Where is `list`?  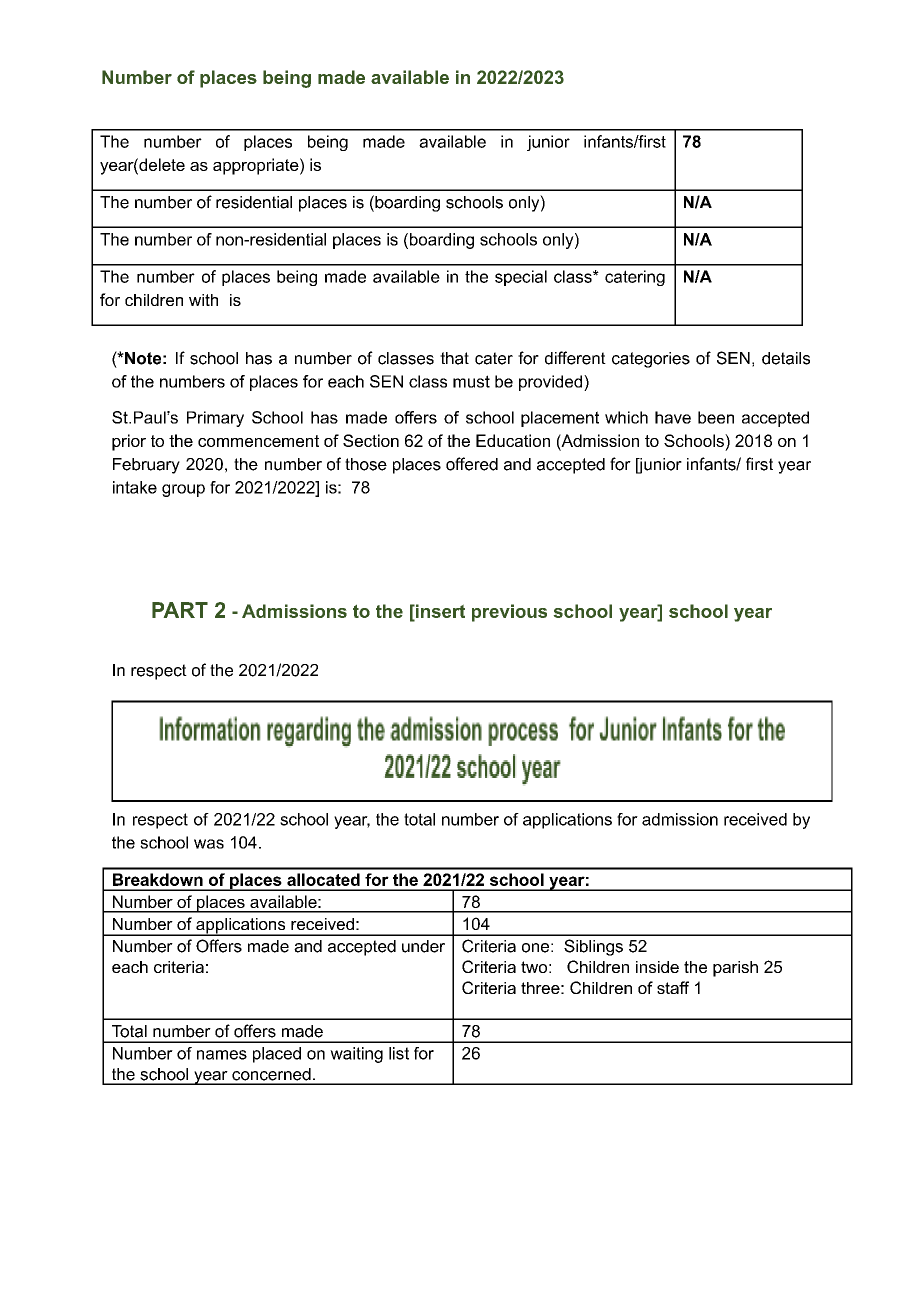 list is located at coordinates (399, 1053).
